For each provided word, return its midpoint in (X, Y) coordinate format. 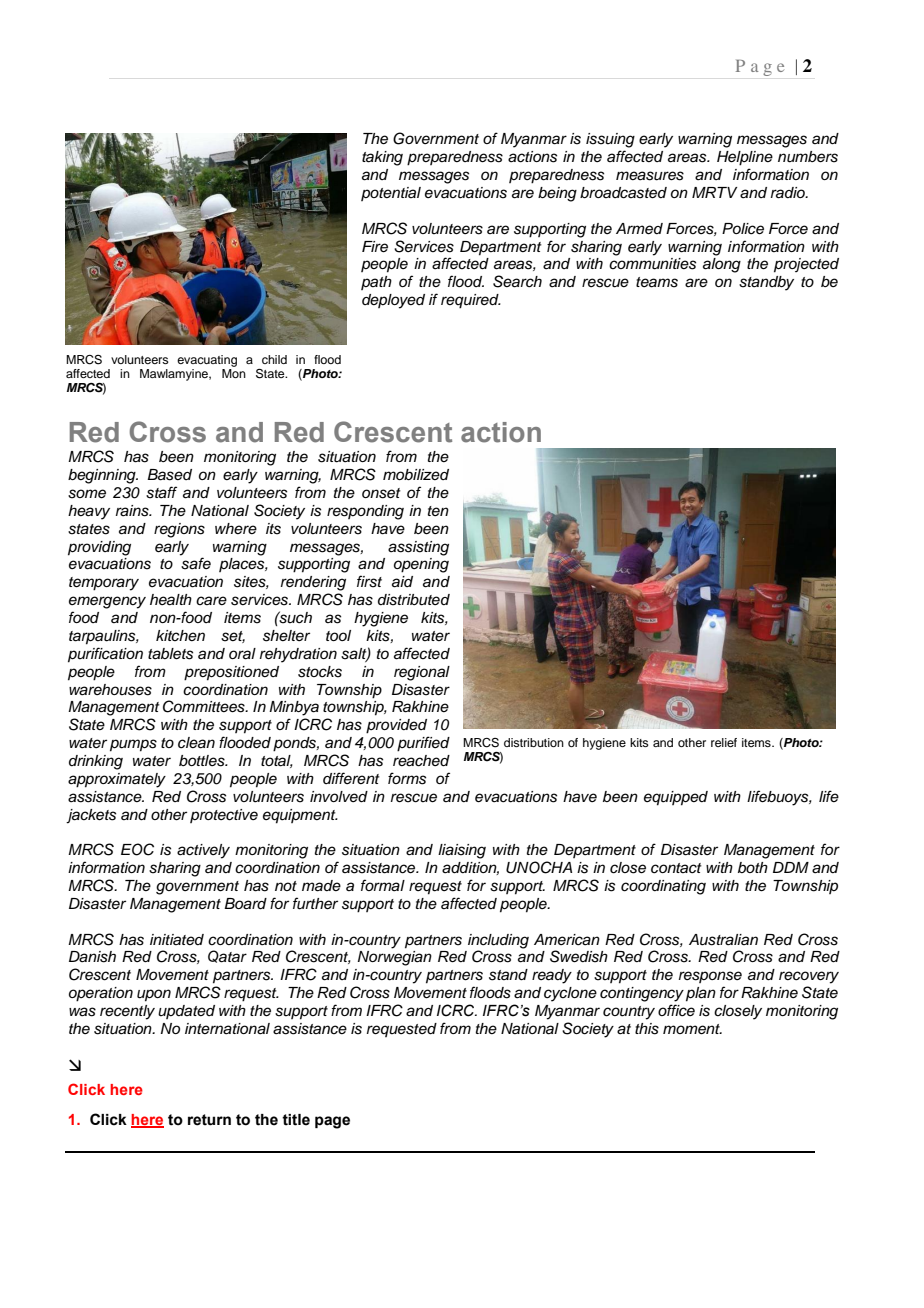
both (753, 867)
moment (692, 1029)
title (296, 1120)
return (209, 1120)
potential (391, 194)
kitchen (180, 635)
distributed (414, 600)
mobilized (416, 474)
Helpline (745, 158)
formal (383, 885)
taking (382, 158)
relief (724, 742)
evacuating (207, 361)
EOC (137, 849)
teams (657, 282)
